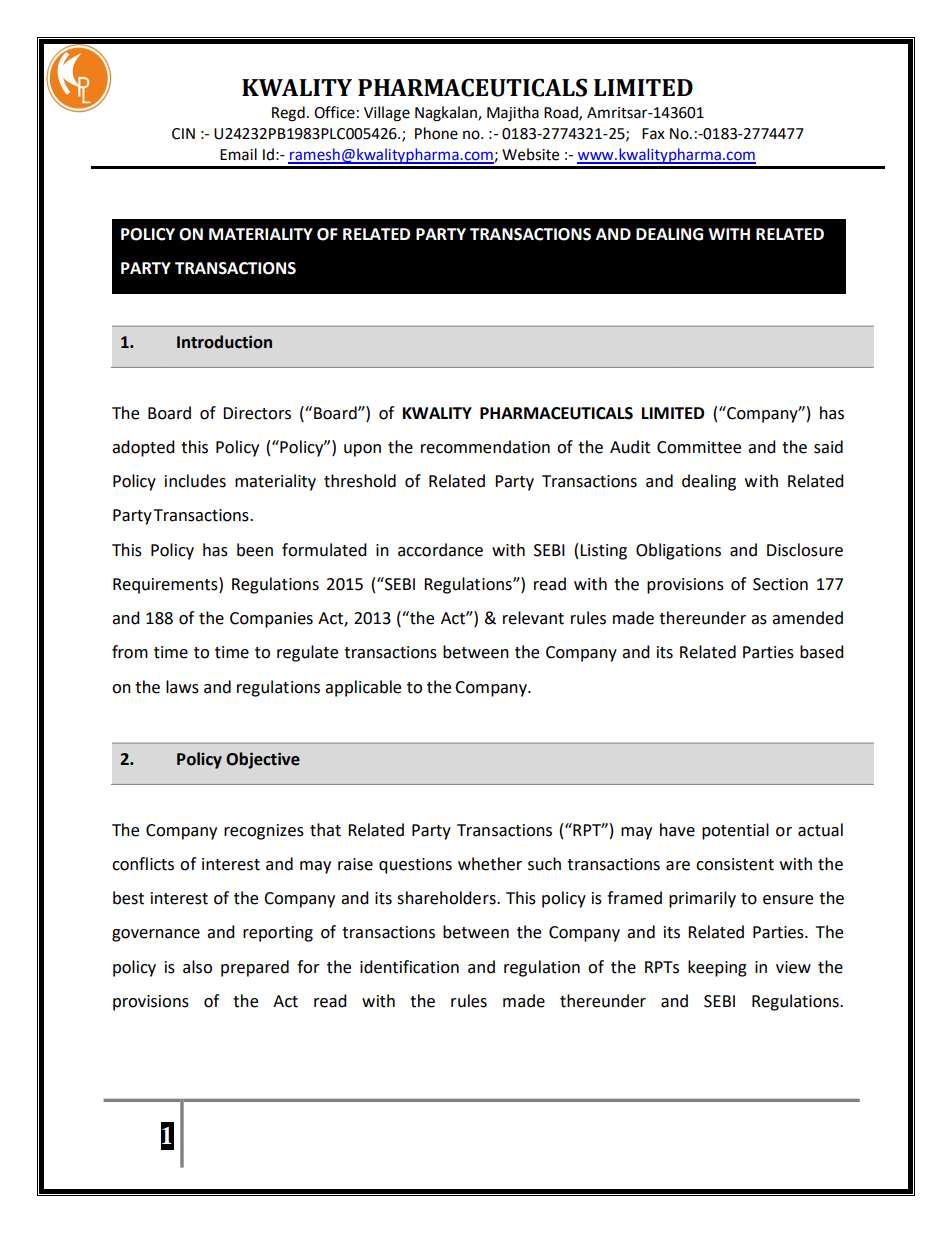 Image resolution: width=952 pixels, height=1233 pixels. What do you see at coordinates (735, 831) in the screenshot?
I see `potential` at bounding box center [735, 831].
